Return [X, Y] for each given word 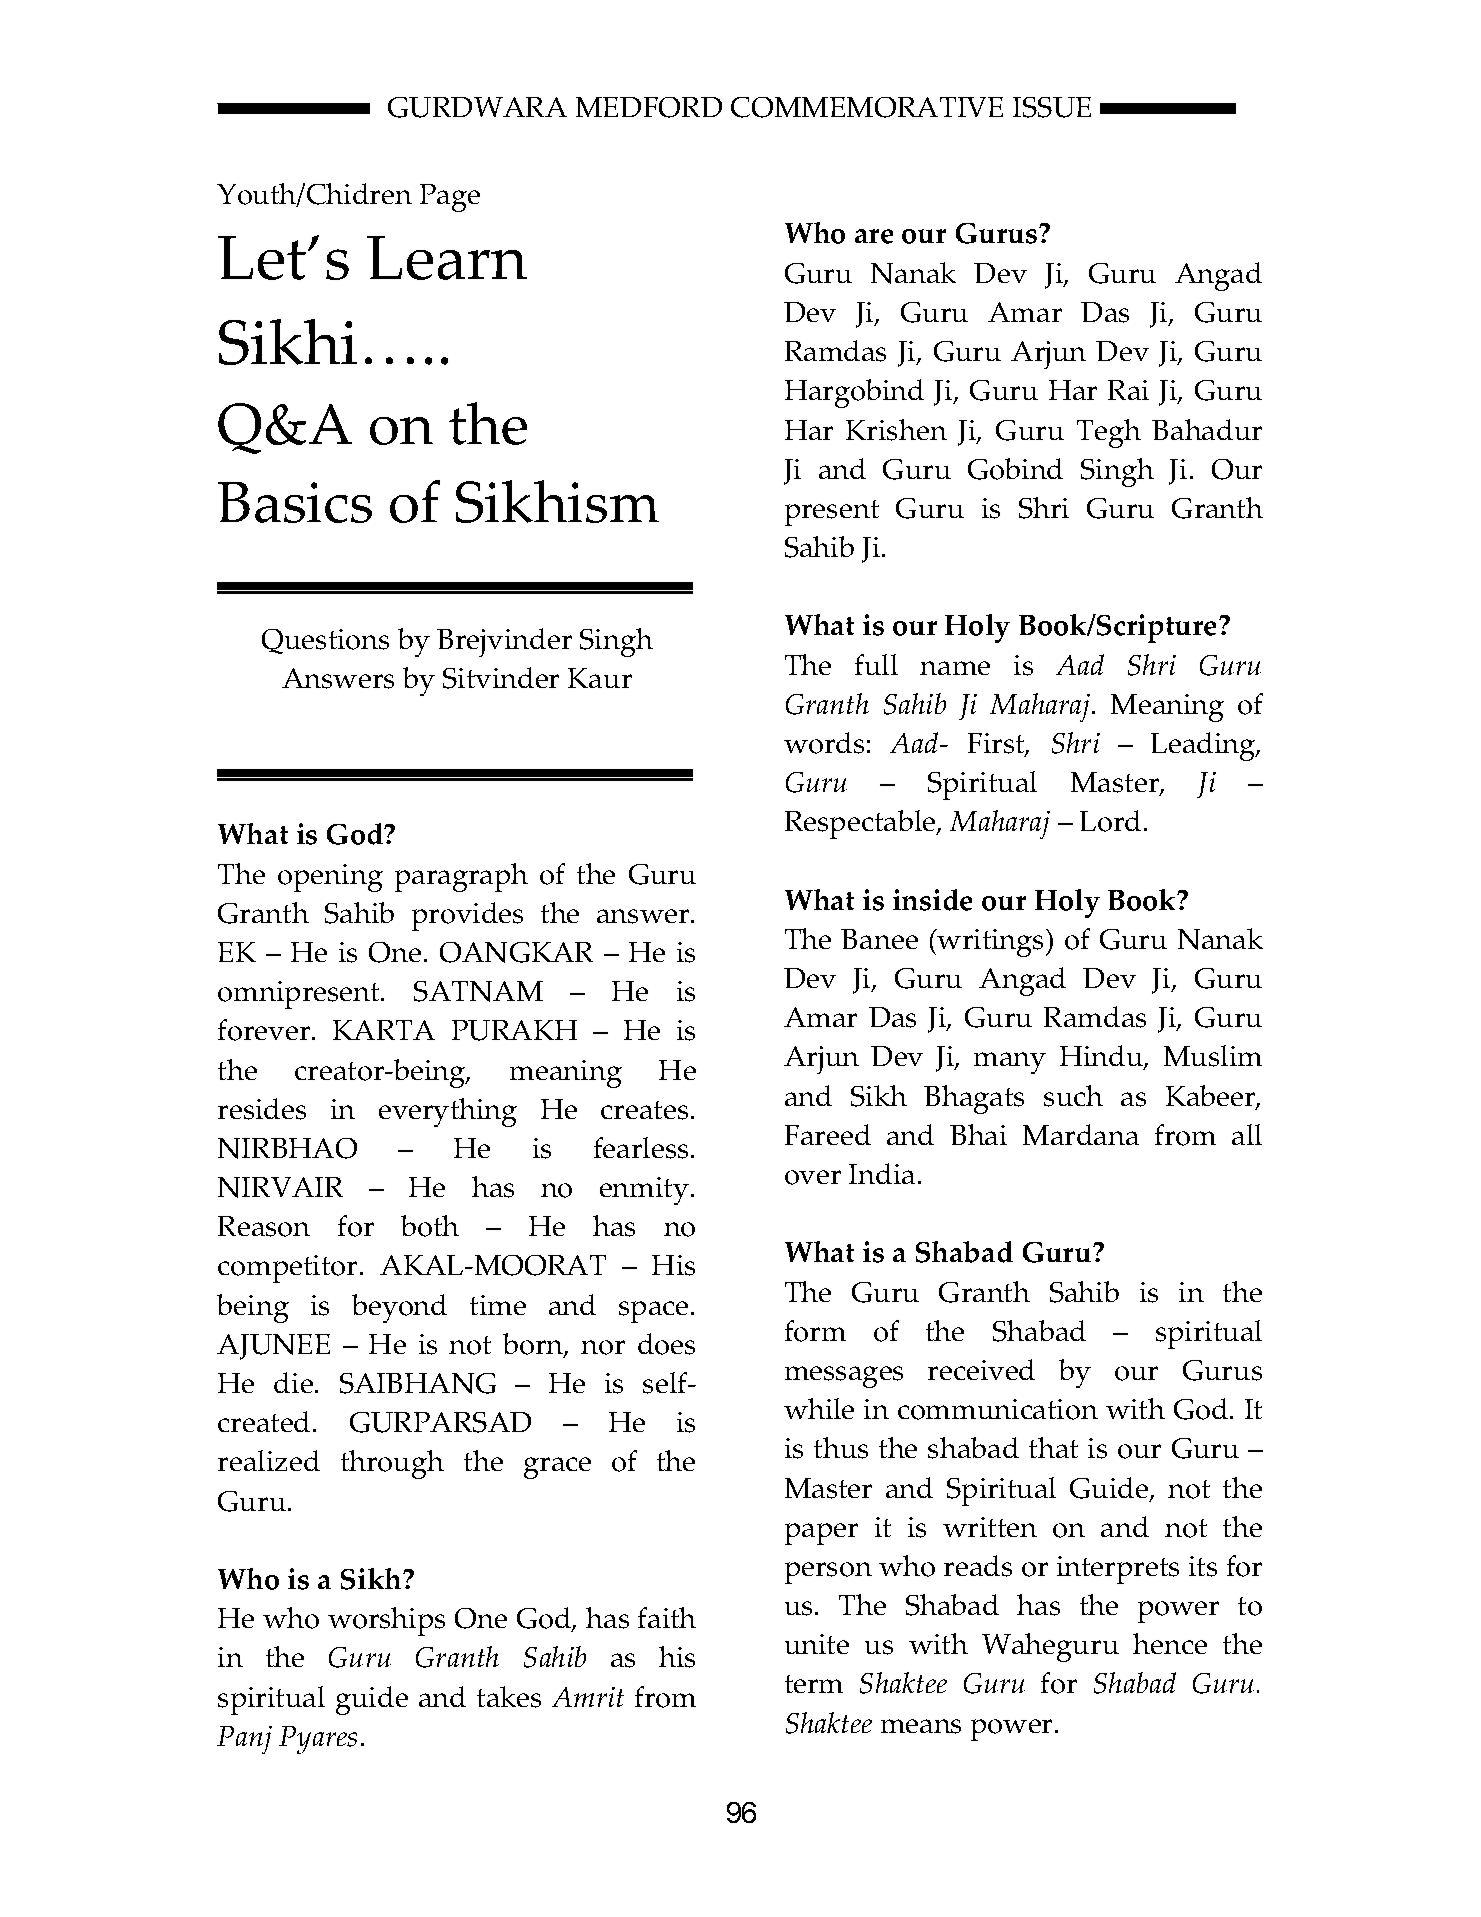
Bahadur [1207, 429]
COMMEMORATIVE [867, 107]
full [876, 664]
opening [330, 878]
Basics [295, 502]
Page [450, 198]
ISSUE [1052, 107]
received [981, 1369]
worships [386, 1621]
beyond [399, 1308]
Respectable [861, 824]
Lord [1110, 821]
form [815, 1331]
